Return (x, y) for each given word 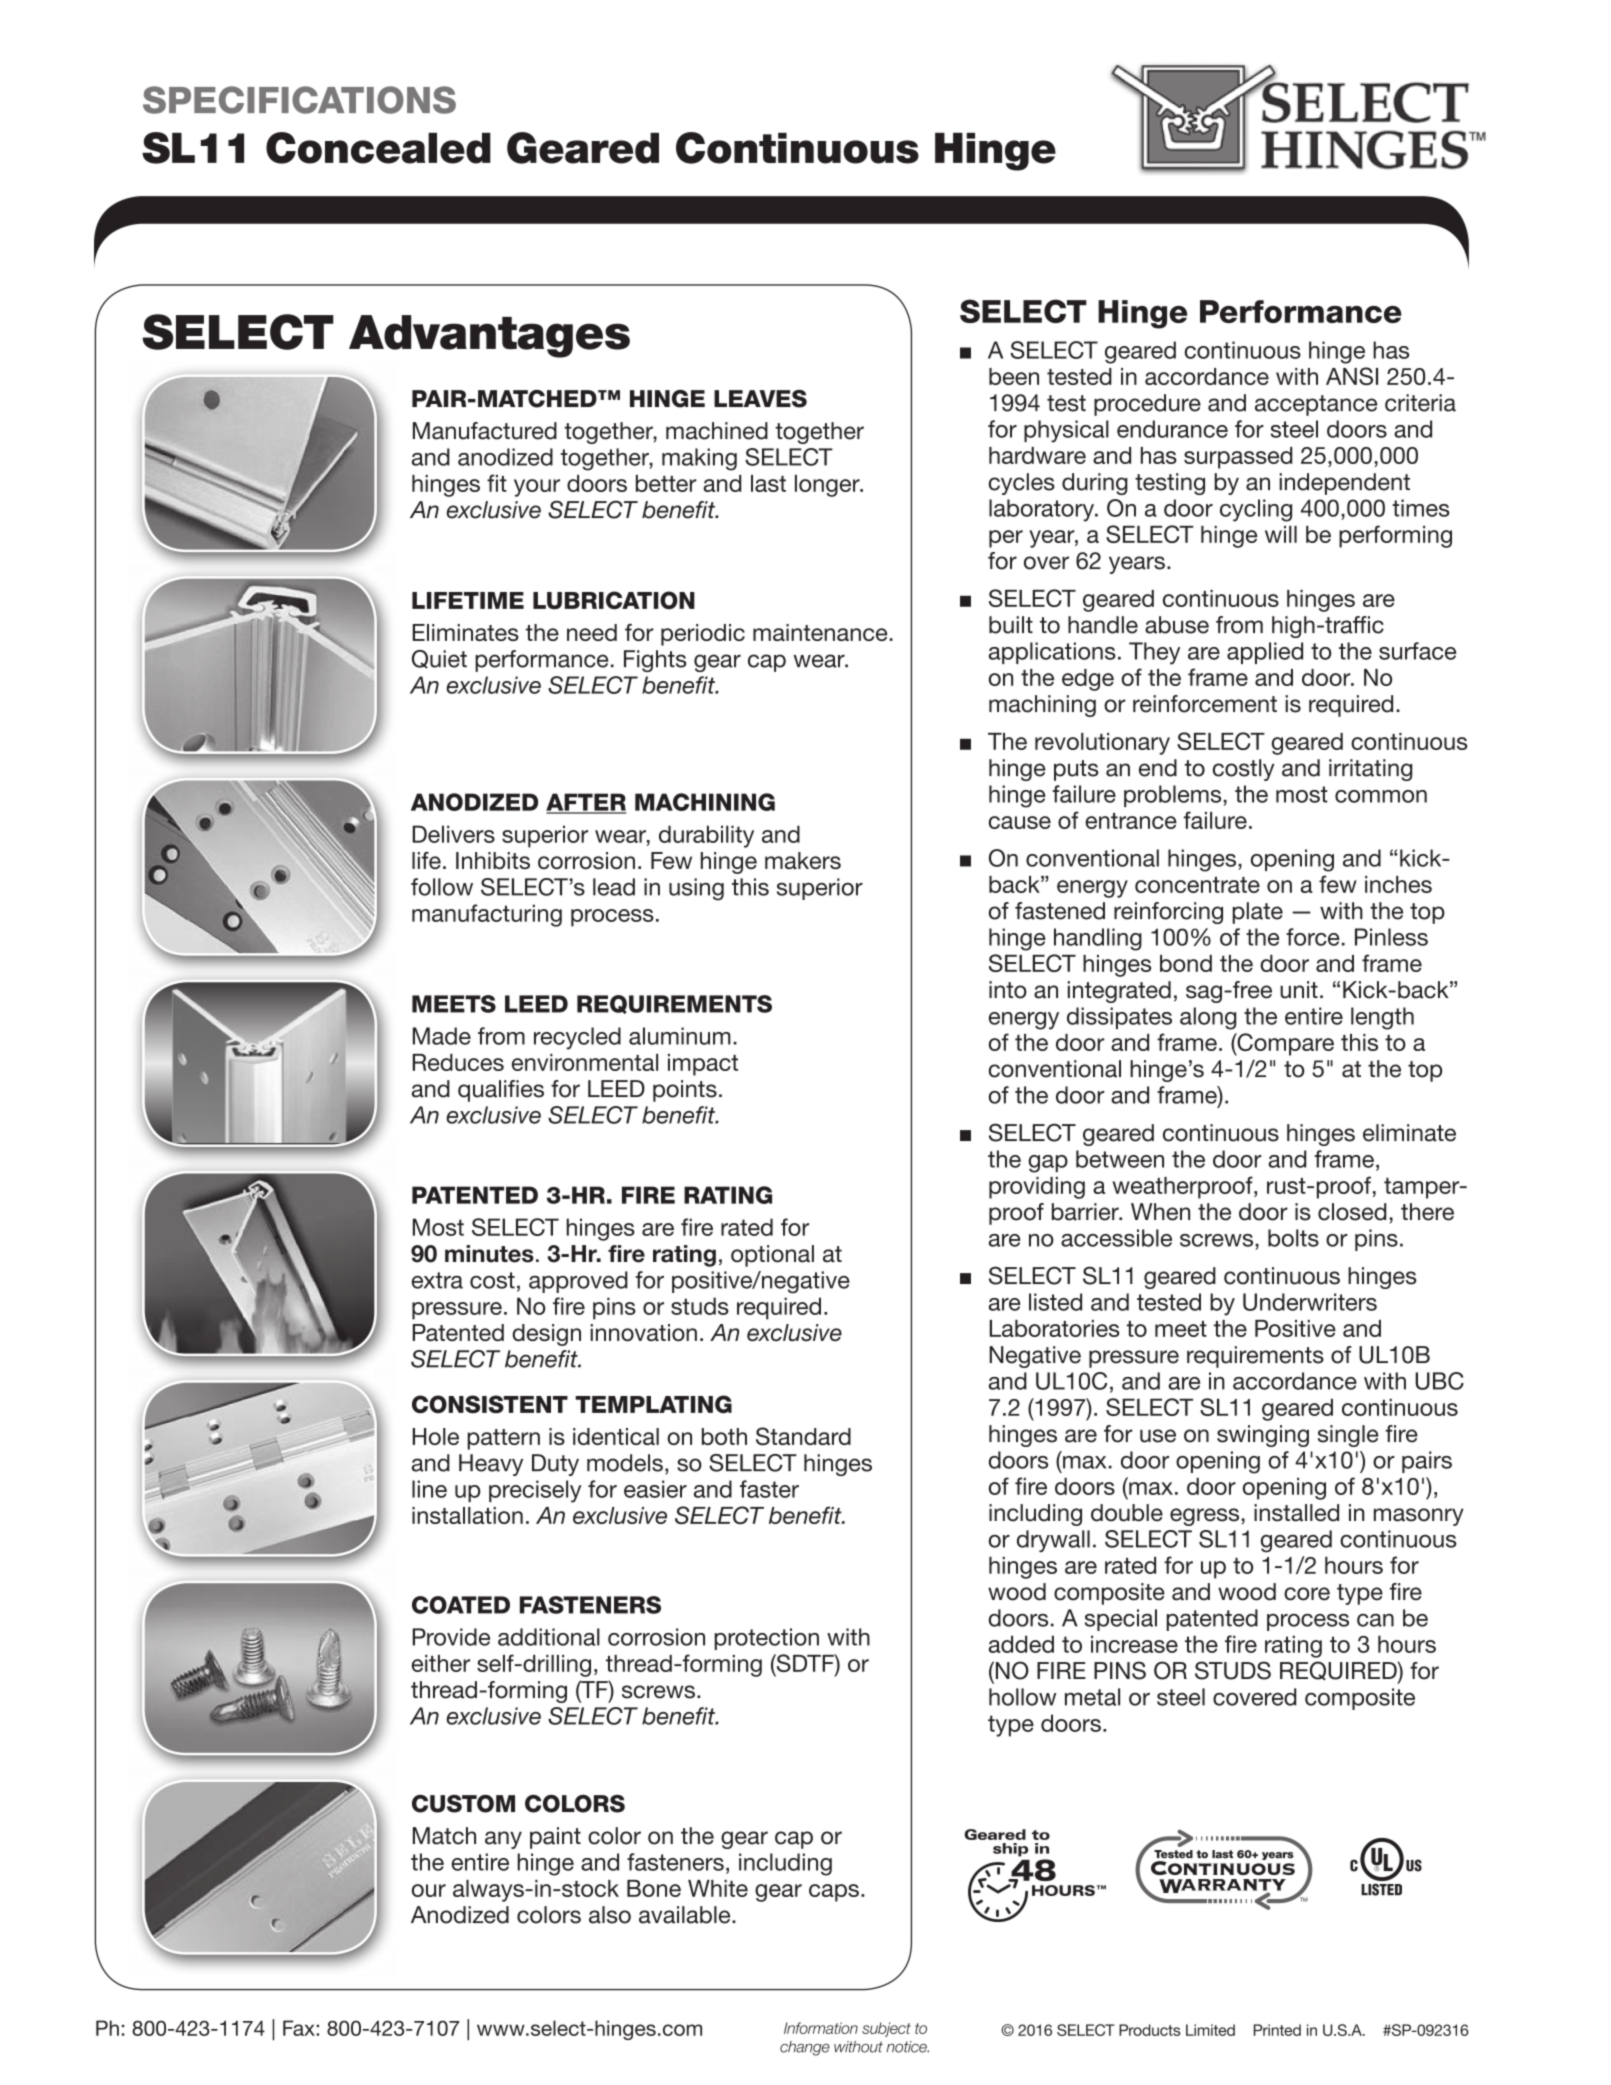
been (1014, 376)
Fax (300, 2028)
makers (803, 860)
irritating (1370, 770)
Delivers (454, 834)
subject (886, 2029)
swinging (1263, 1436)
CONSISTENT (490, 1404)
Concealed (378, 148)
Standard (803, 1436)
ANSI (1352, 376)
